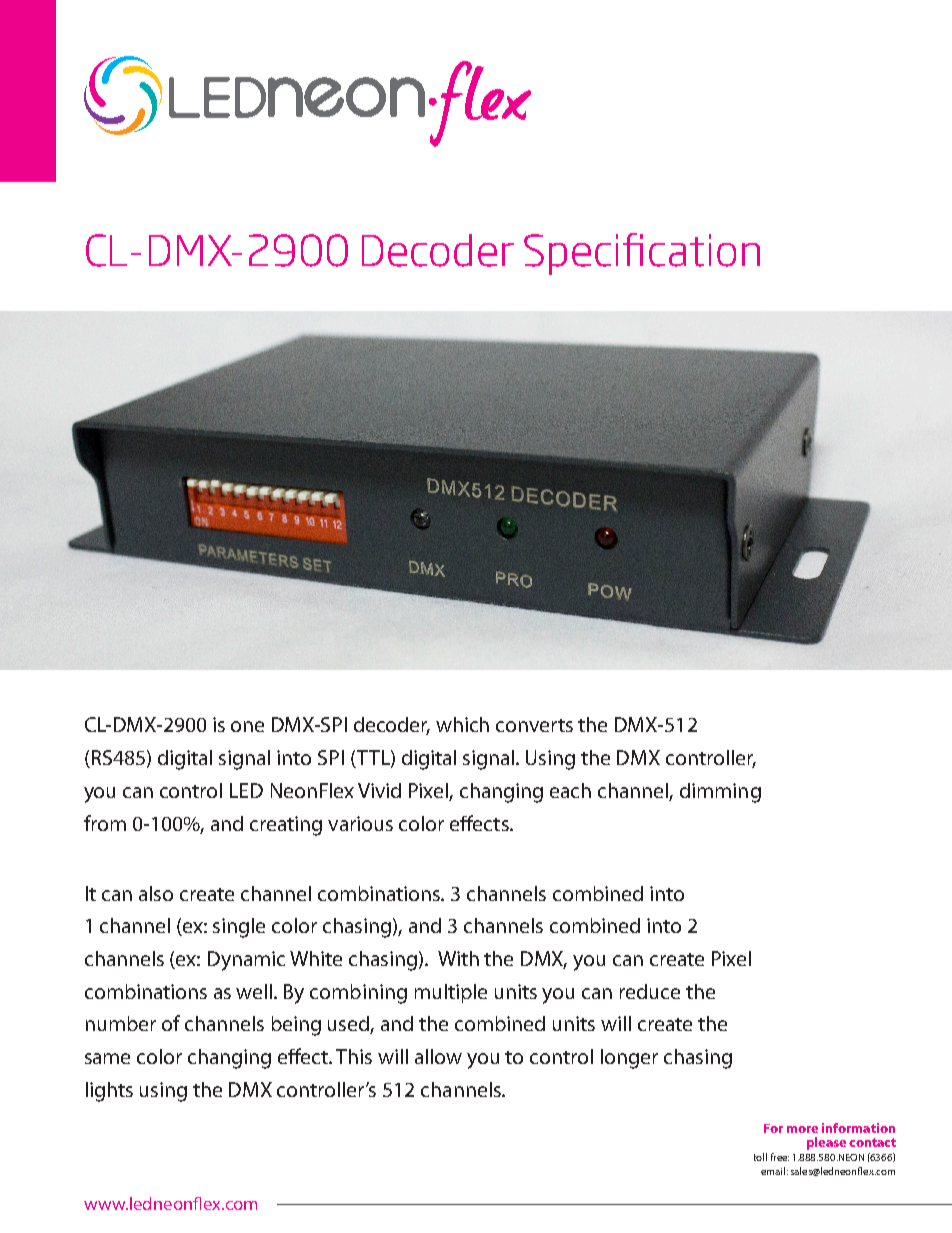 The image size is (952, 1233). I want to click on With, so click(458, 958).
